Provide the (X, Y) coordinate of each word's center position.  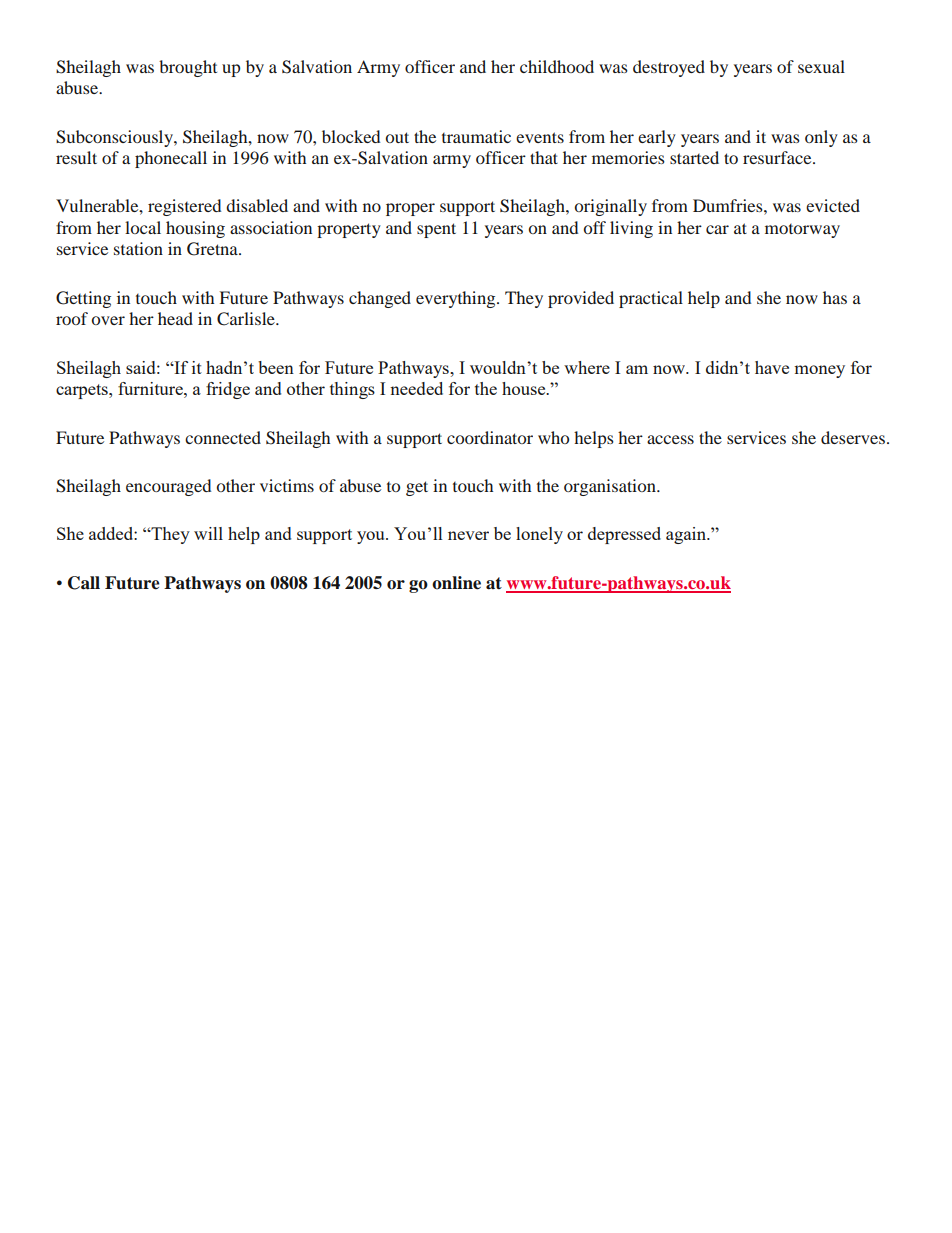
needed (416, 388)
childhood (557, 66)
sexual (821, 66)
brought (188, 68)
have (772, 367)
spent (436, 230)
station (138, 248)
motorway (802, 231)
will (208, 533)
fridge (228, 390)
